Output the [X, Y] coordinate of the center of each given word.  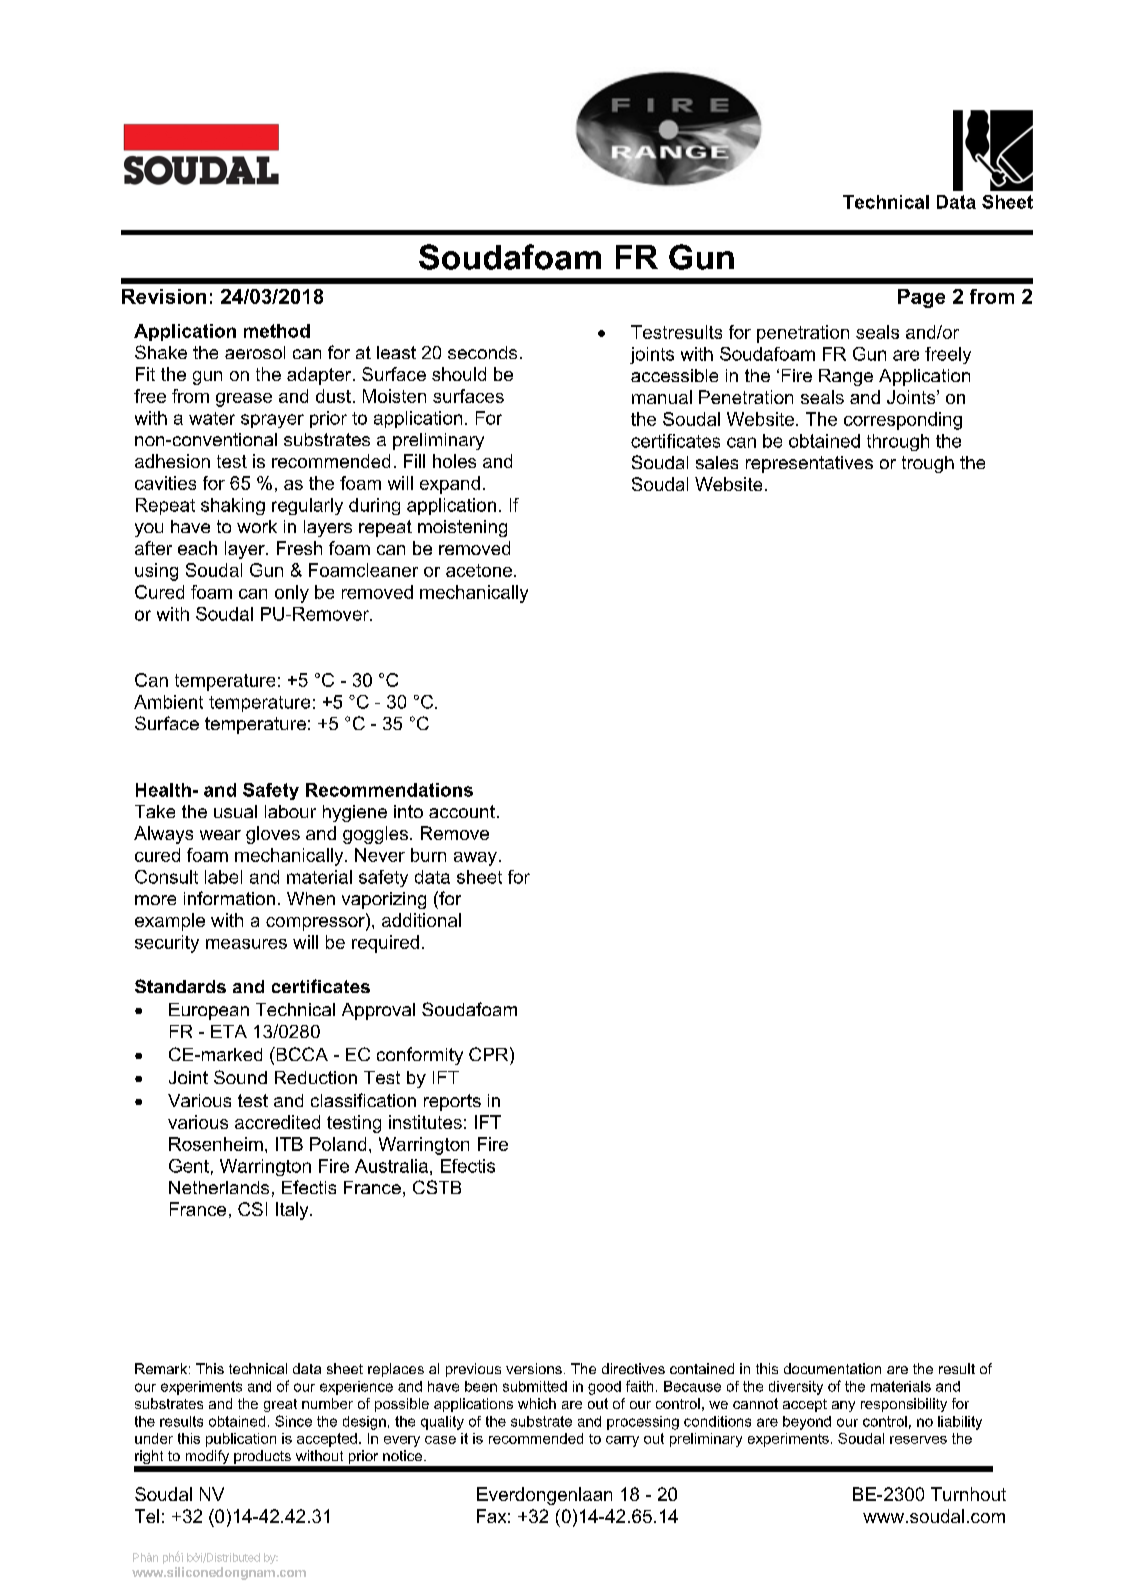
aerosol [255, 352]
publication [241, 1440]
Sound [240, 1077]
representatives [809, 464]
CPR [490, 1054]
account [462, 811]
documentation [832, 1368]
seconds [482, 352]
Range [846, 377]
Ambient [168, 702]
